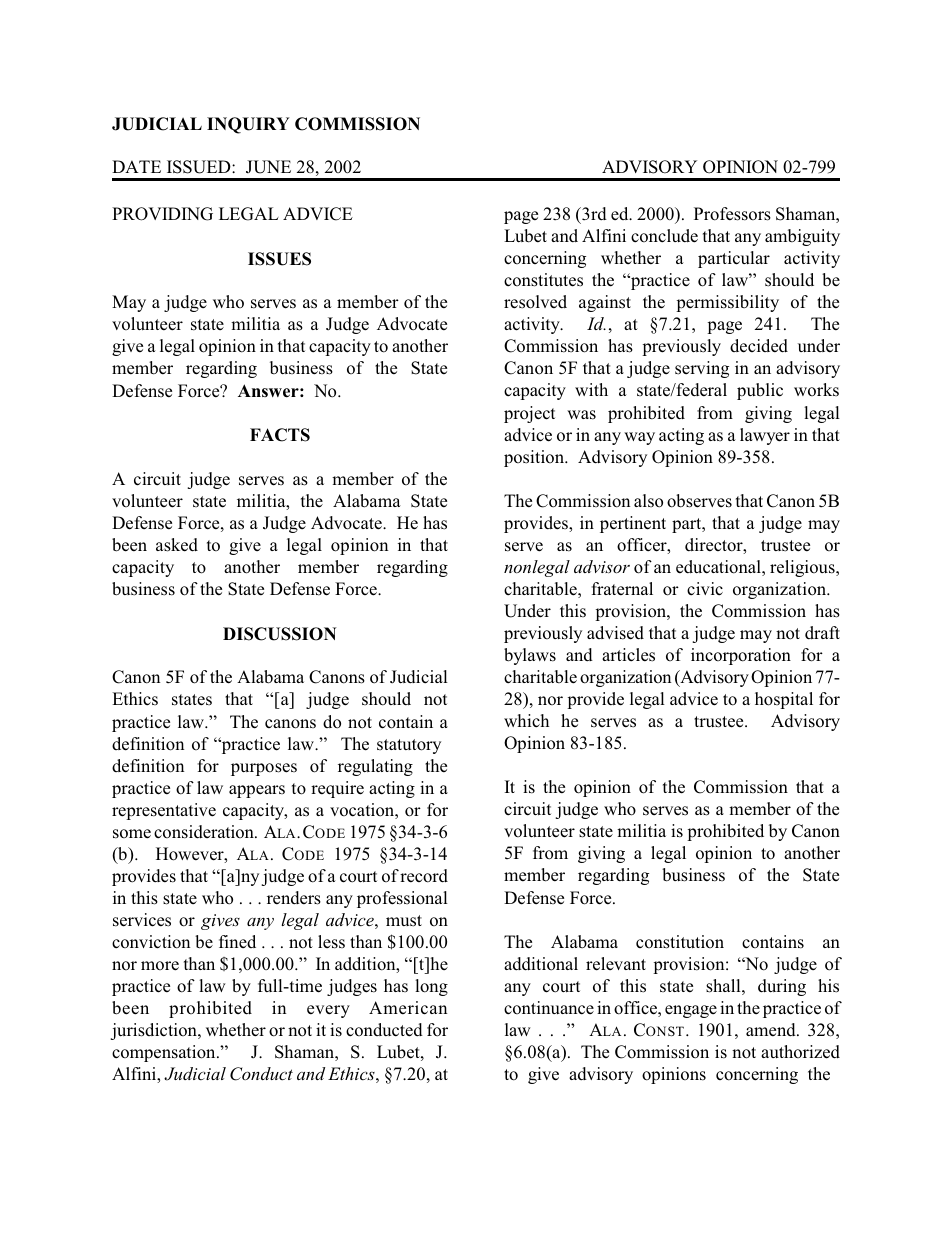 This screenshot has width=952, height=1233. What do you see at coordinates (177, 545) in the screenshot?
I see `asked` at bounding box center [177, 545].
